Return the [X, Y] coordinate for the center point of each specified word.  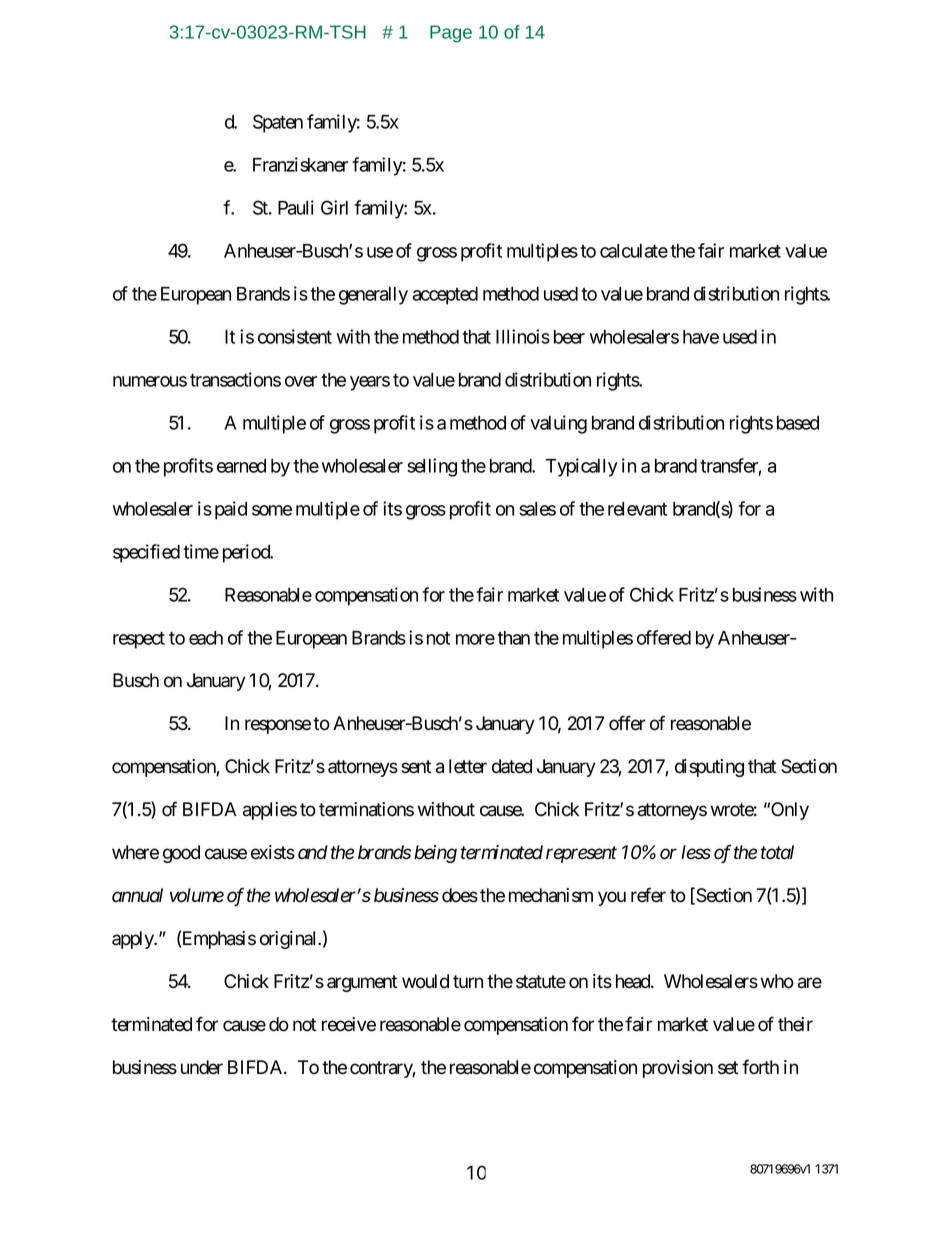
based [798, 423]
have [701, 337]
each [206, 638]
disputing [709, 768]
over [301, 381]
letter [468, 766]
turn [468, 981]
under [202, 1067]
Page [451, 34]
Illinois [523, 336]
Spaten [278, 123]
